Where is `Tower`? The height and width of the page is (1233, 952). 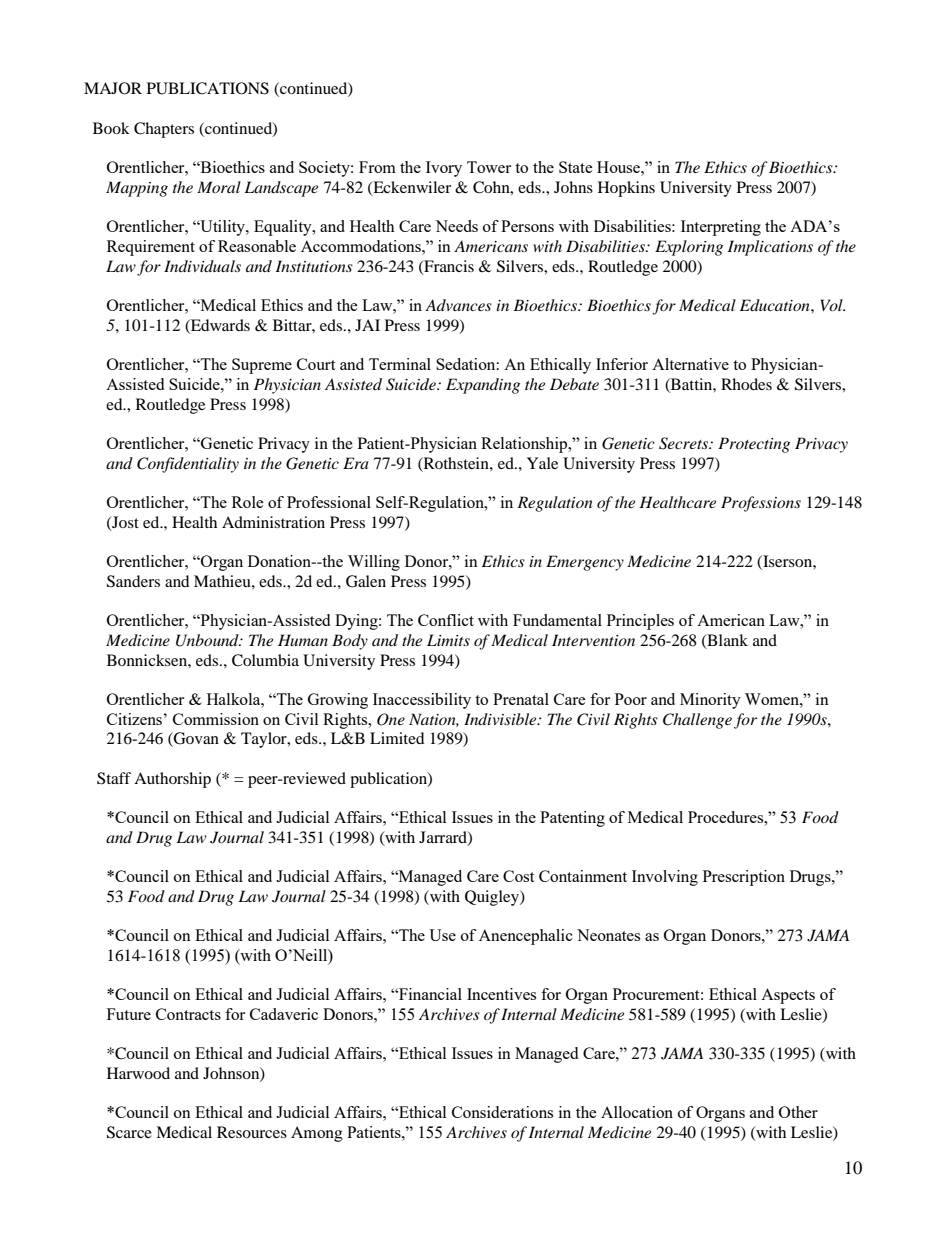 Tower is located at coordinates (489, 167).
